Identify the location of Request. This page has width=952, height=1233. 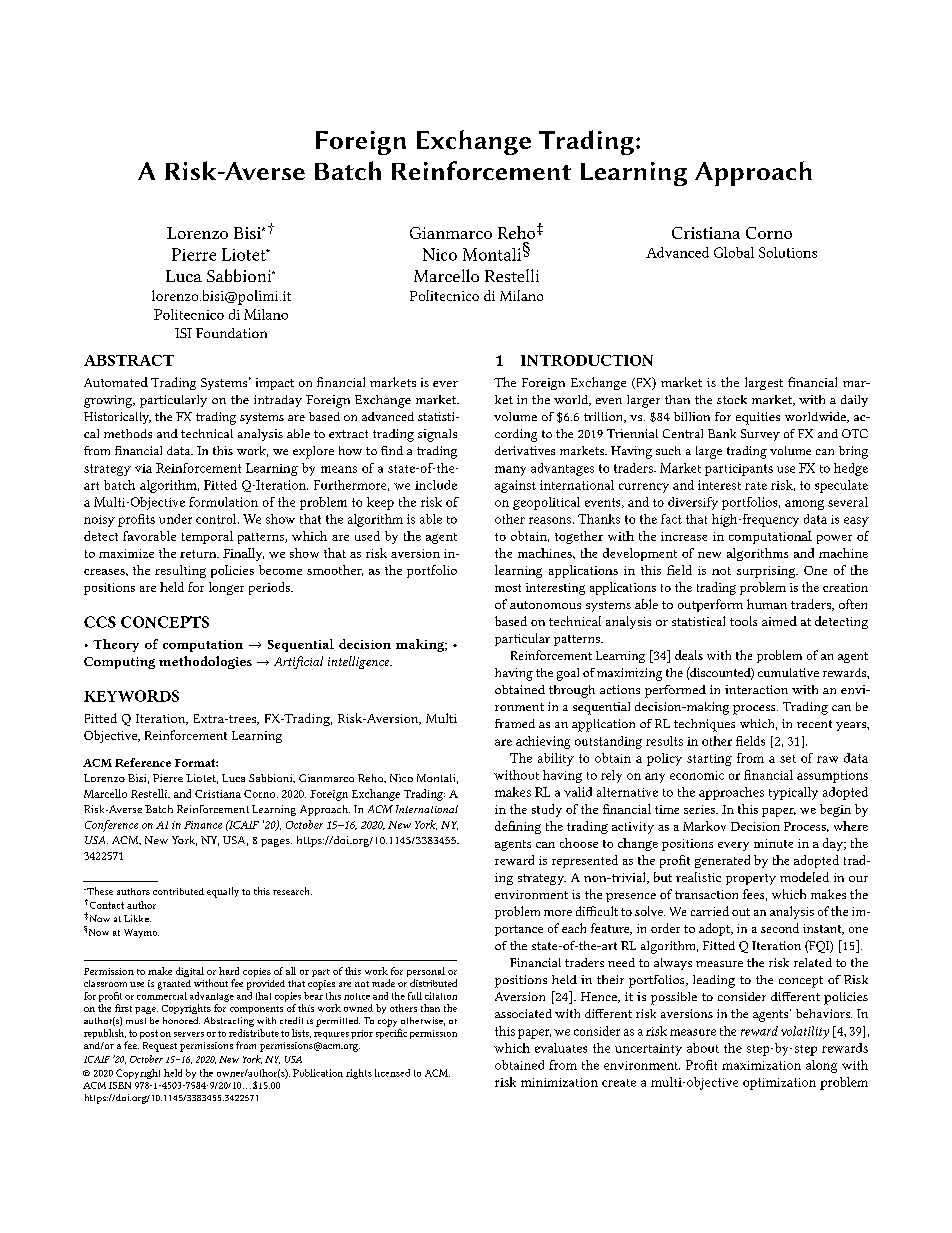
(160, 1047).
